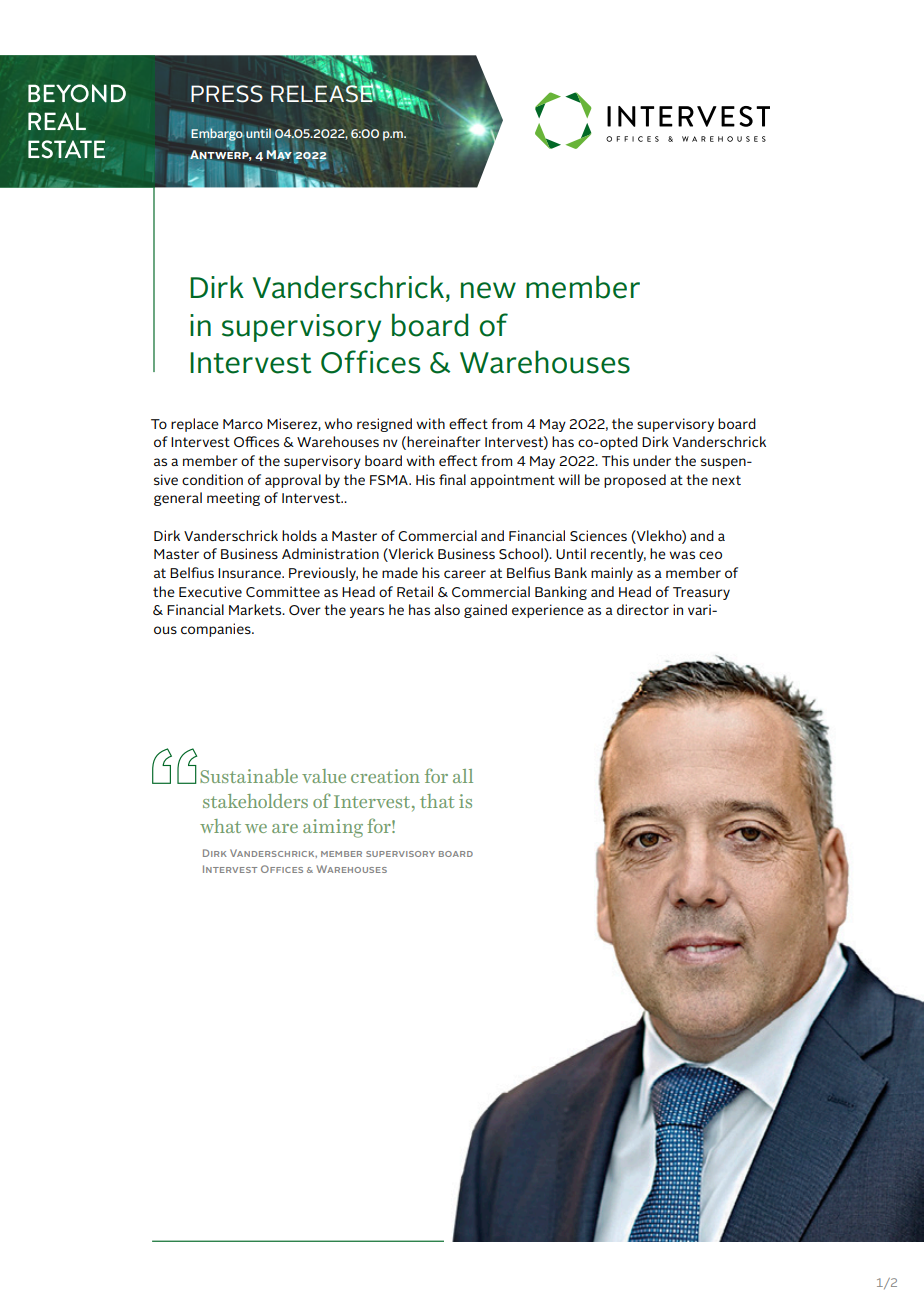 Image resolution: width=924 pixels, height=1308 pixels. What do you see at coordinates (255, 801) in the screenshot?
I see `stakeholders` at bounding box center [255, 801].
